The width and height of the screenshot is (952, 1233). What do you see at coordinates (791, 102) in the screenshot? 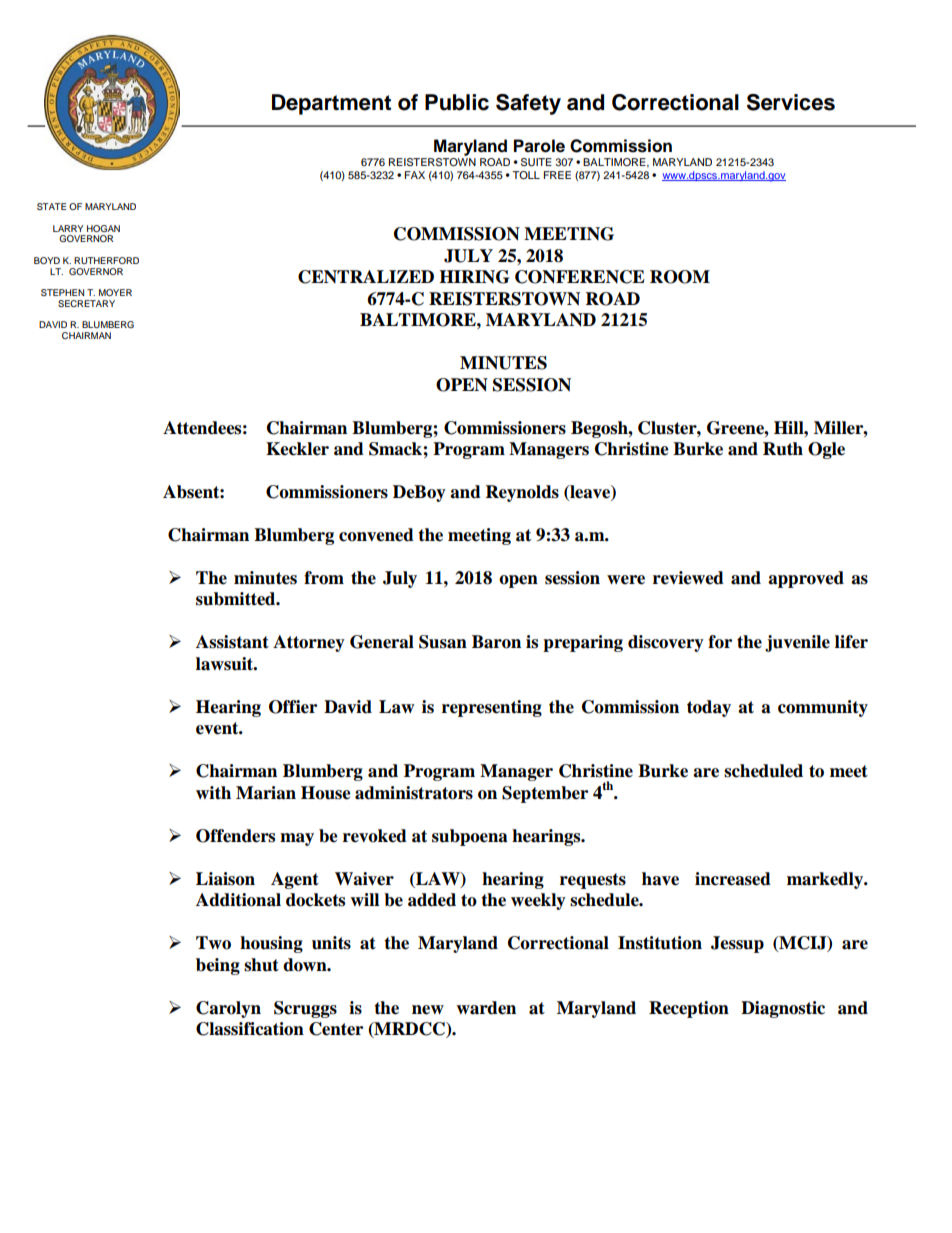
I see `Services` at bounding box center [791, 102].
